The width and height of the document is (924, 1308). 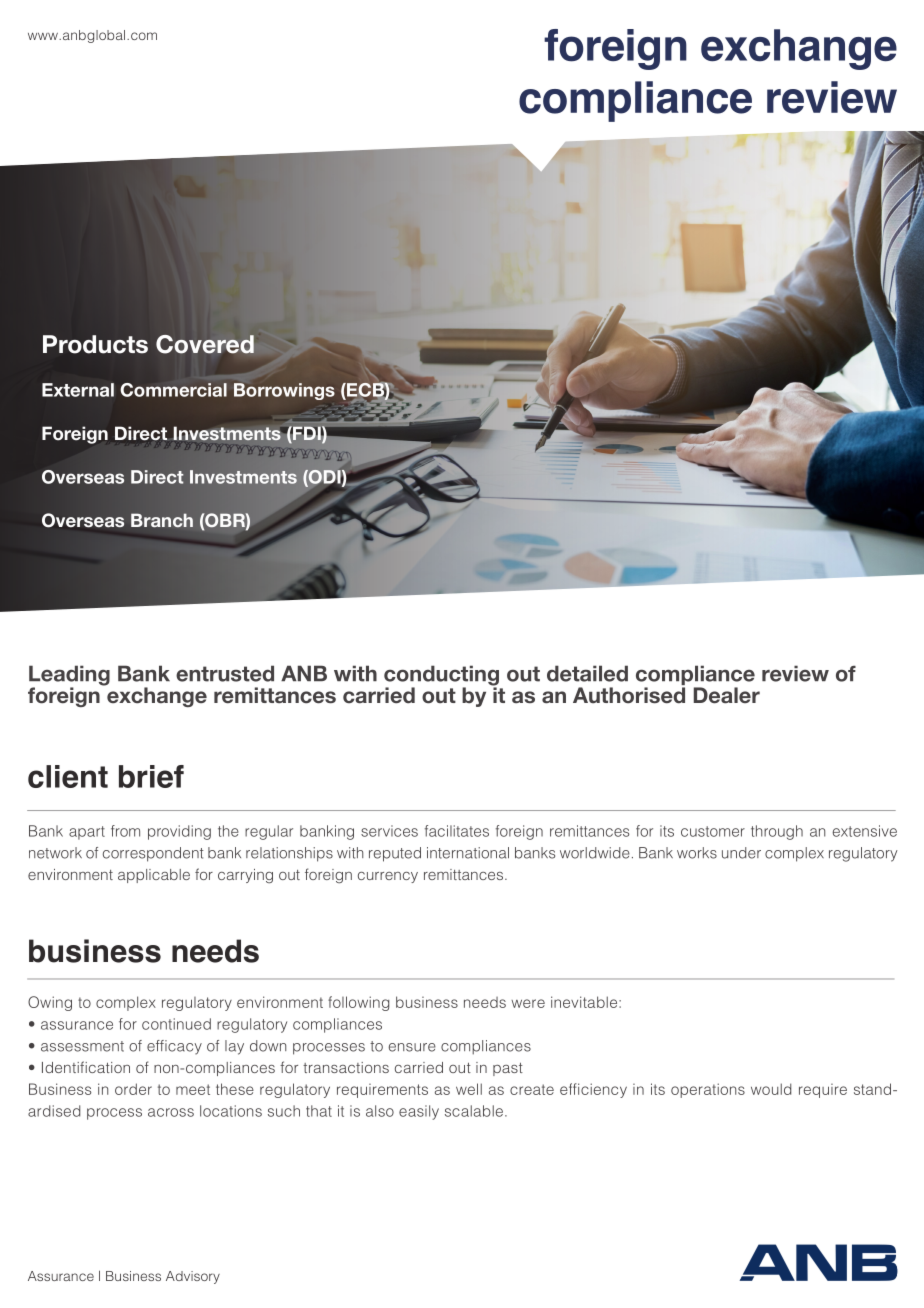 I want to click on brief, so click(x=151, y=776).
